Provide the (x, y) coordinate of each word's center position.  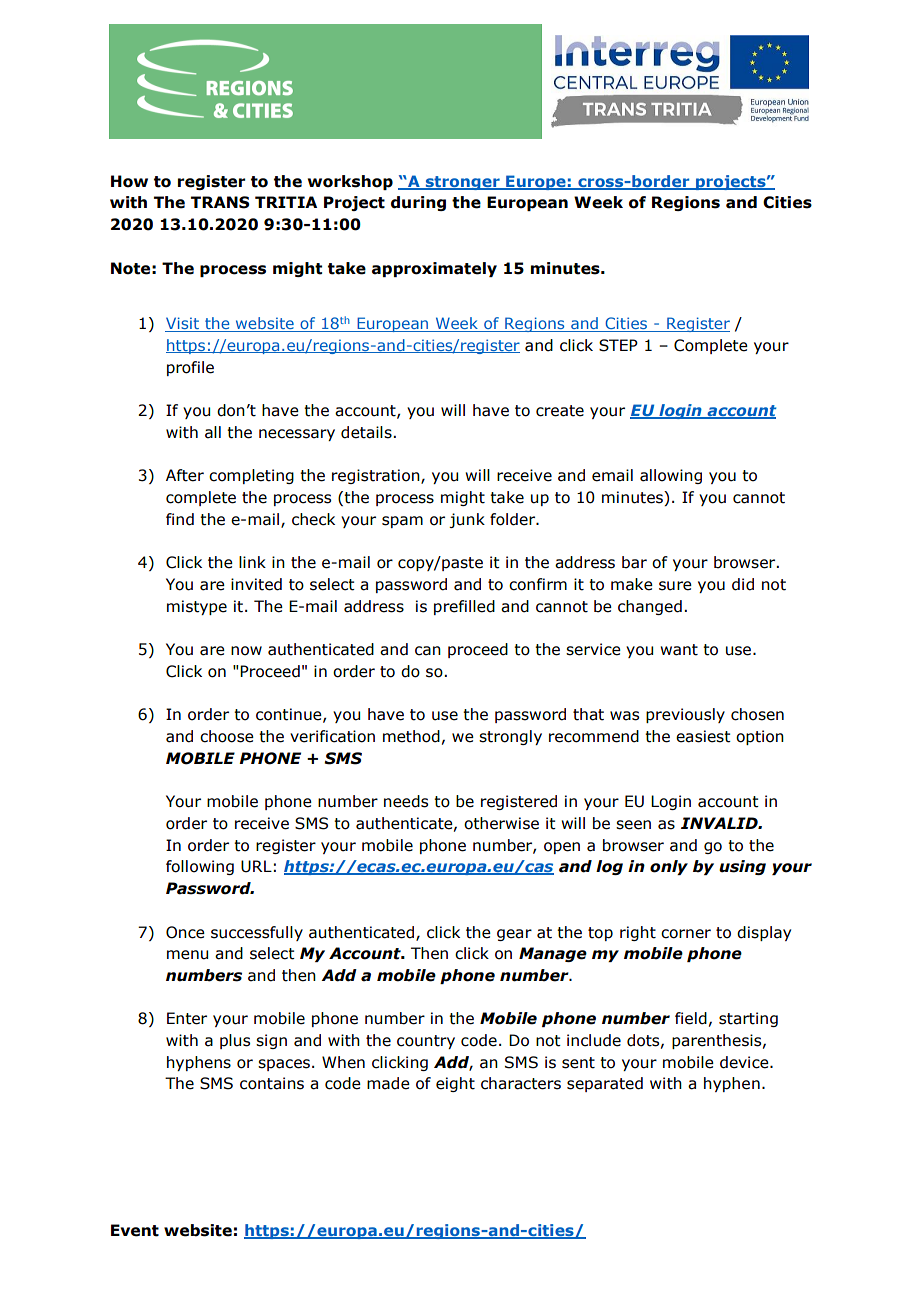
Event (135, 1230)
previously (685, 715)
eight (455, 1084)
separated (605, 1084)
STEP (618, 345)
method (411, 736)
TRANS (220, 202)
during (418, 203)
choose (227, 736)
